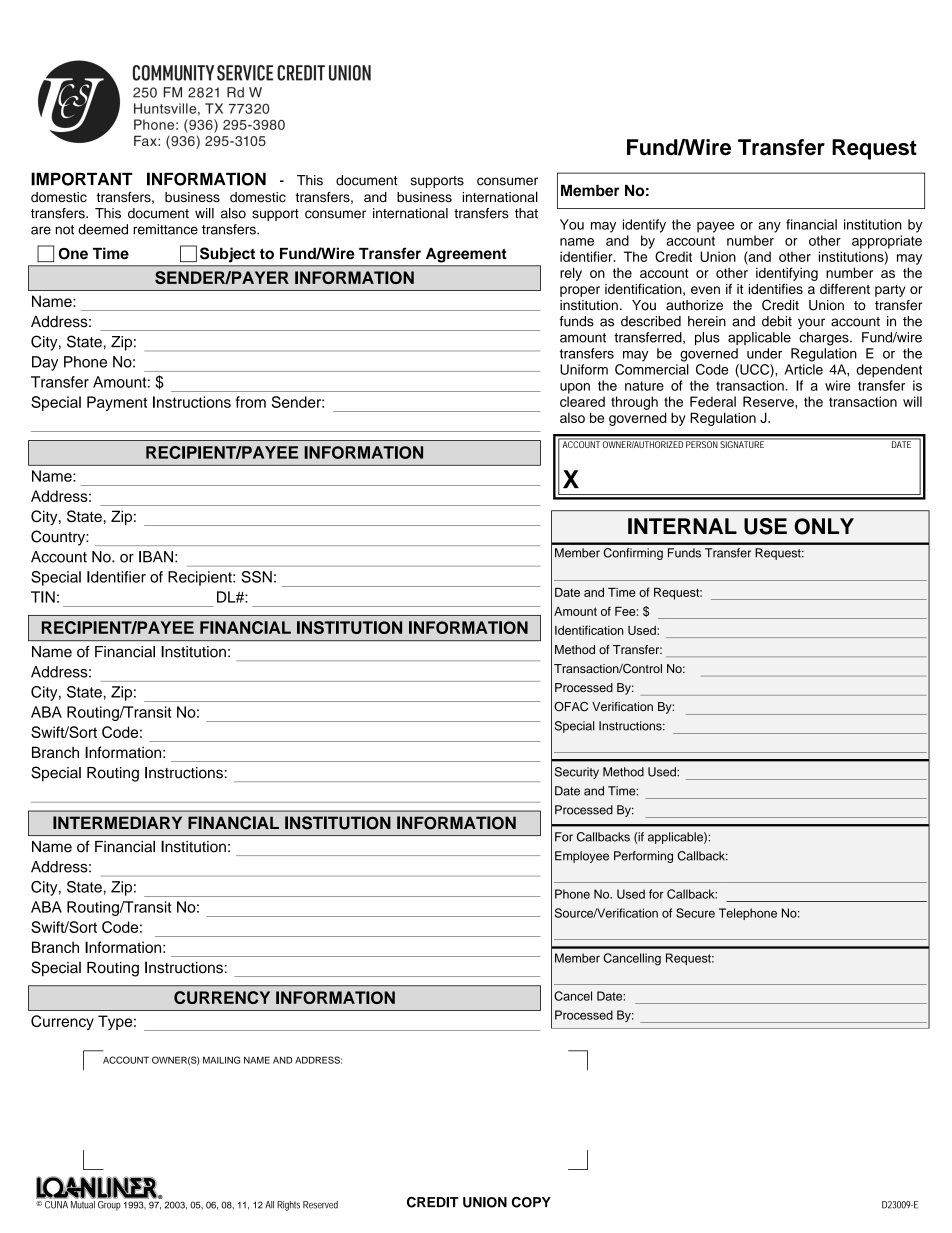  I want to click on ONLY, so click(824, 526).
